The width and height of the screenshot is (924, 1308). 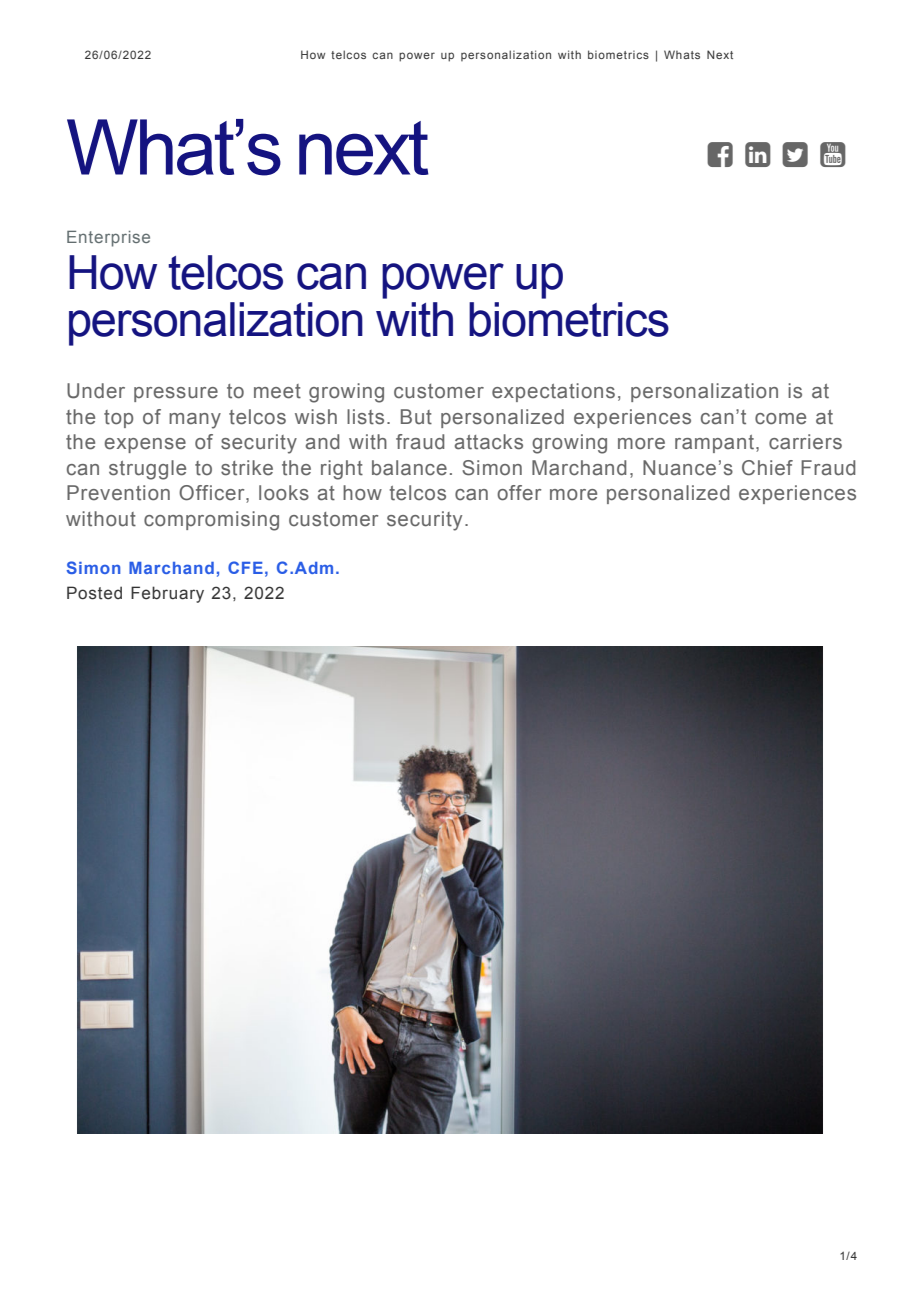 What do you see at coordinates (714, 444) in the screenshot?
I see `rampant` at bounding box center [714, 444].
